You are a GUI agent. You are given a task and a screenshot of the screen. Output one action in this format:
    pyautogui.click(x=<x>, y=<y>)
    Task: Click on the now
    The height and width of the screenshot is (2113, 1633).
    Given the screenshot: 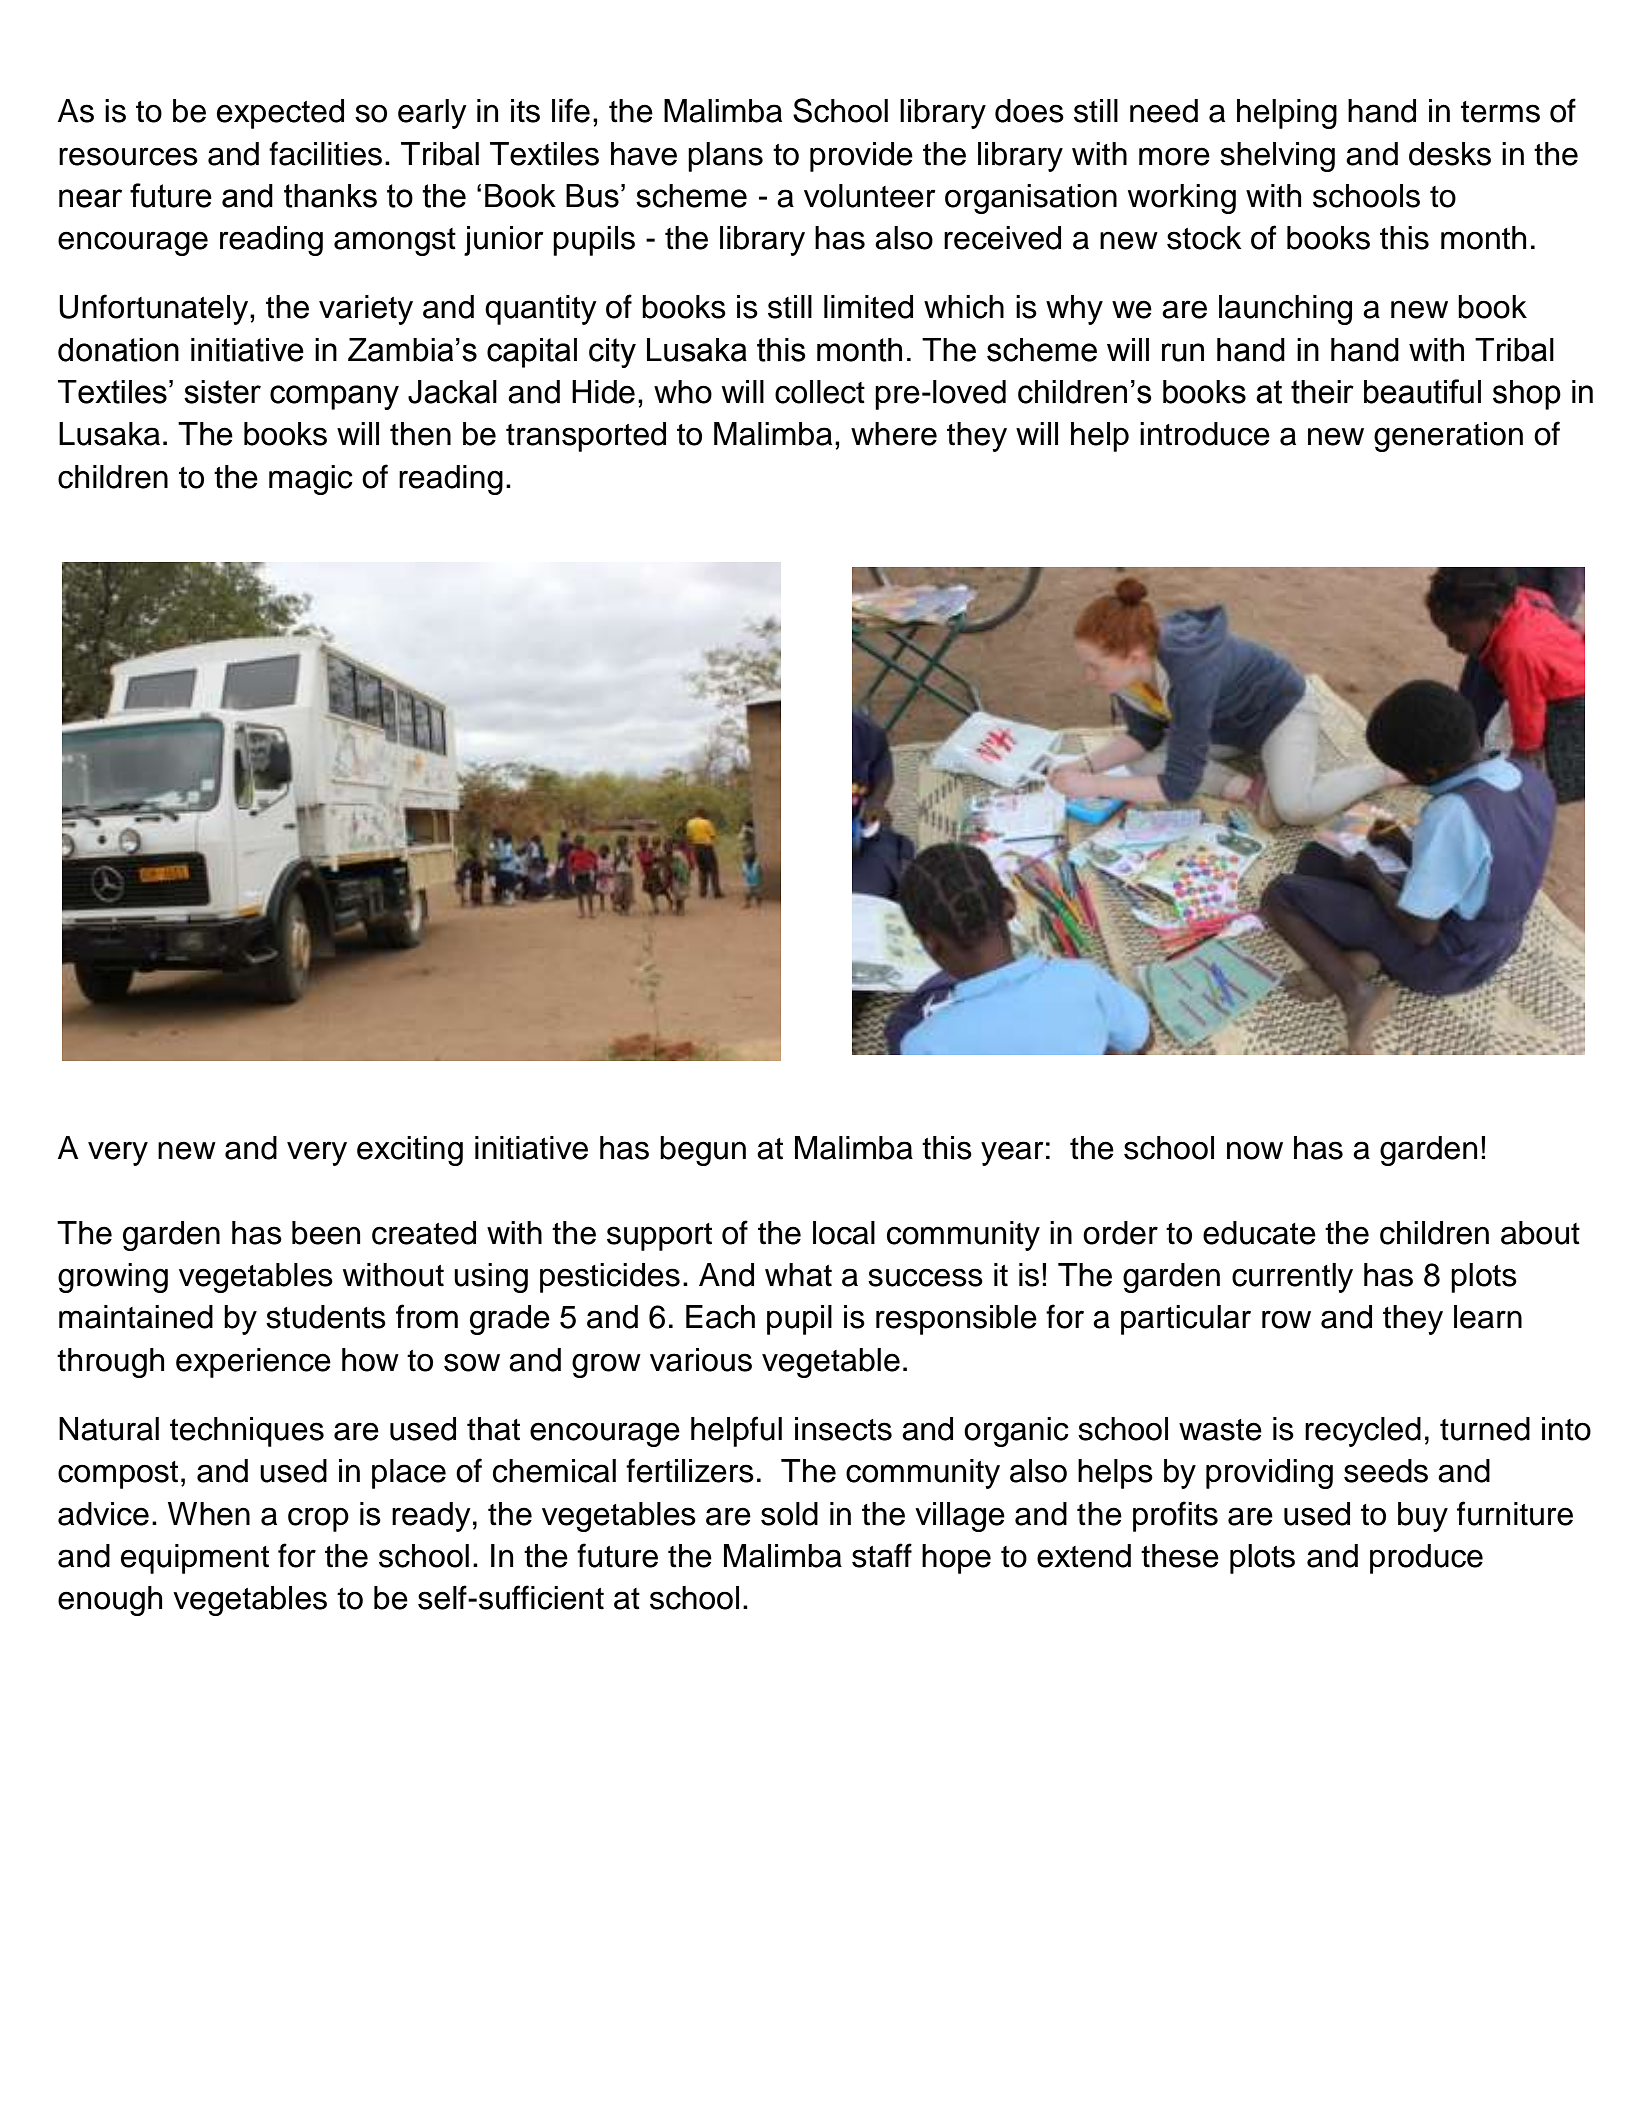 What is the action you would take?
    pyautogui.click(x=1255, y=1150)
